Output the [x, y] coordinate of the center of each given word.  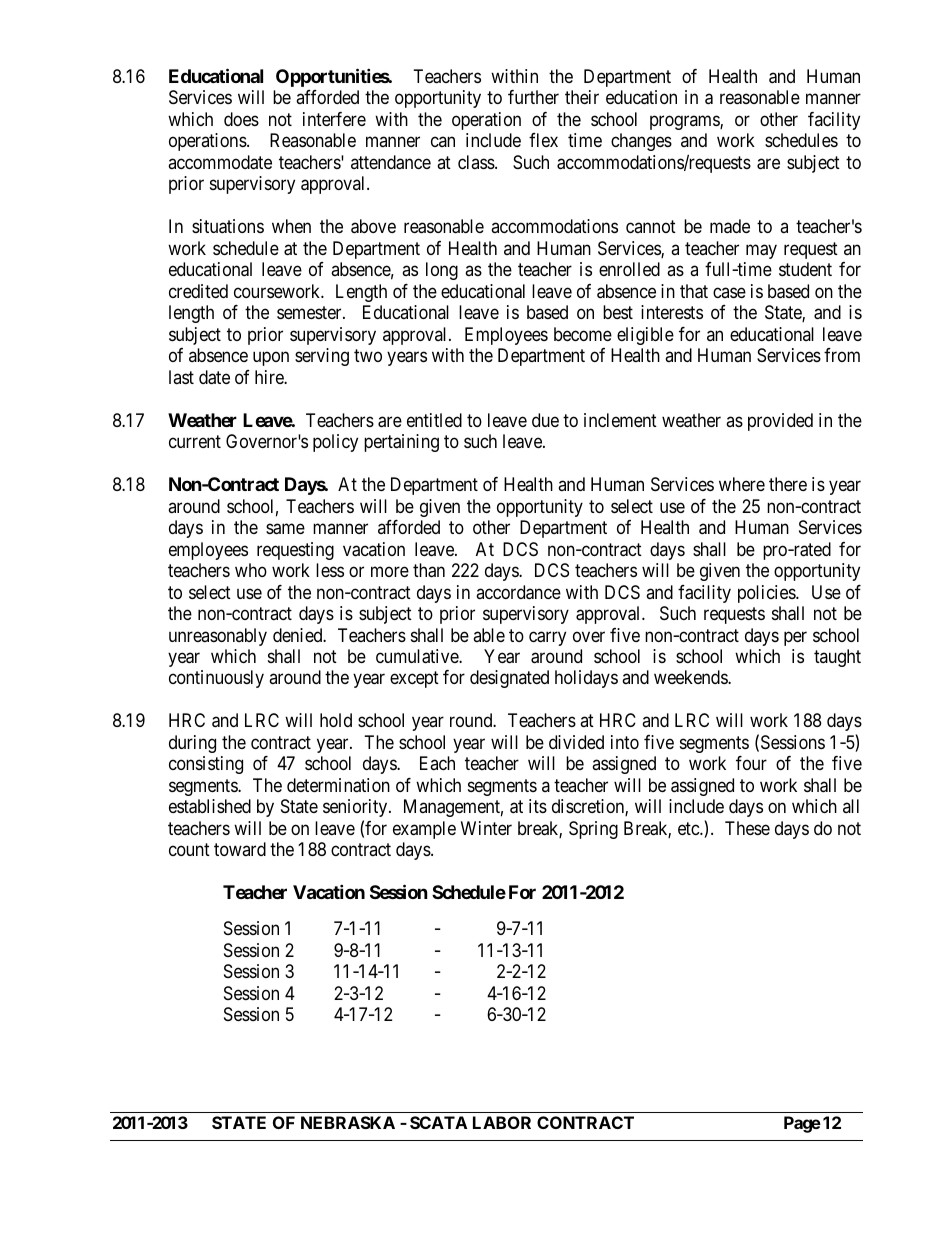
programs [685, 122]
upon [271, 359]
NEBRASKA [348, 1122]
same [285, 529]
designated [509, 679]
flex [543, 140]
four [751, 763]
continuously [216, 679]
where [742, 484]
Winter [486, 828]
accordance [518, 592]
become [583, 334]
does [241, 119]
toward [240, 849]
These [747, 828]
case [729, 292]
